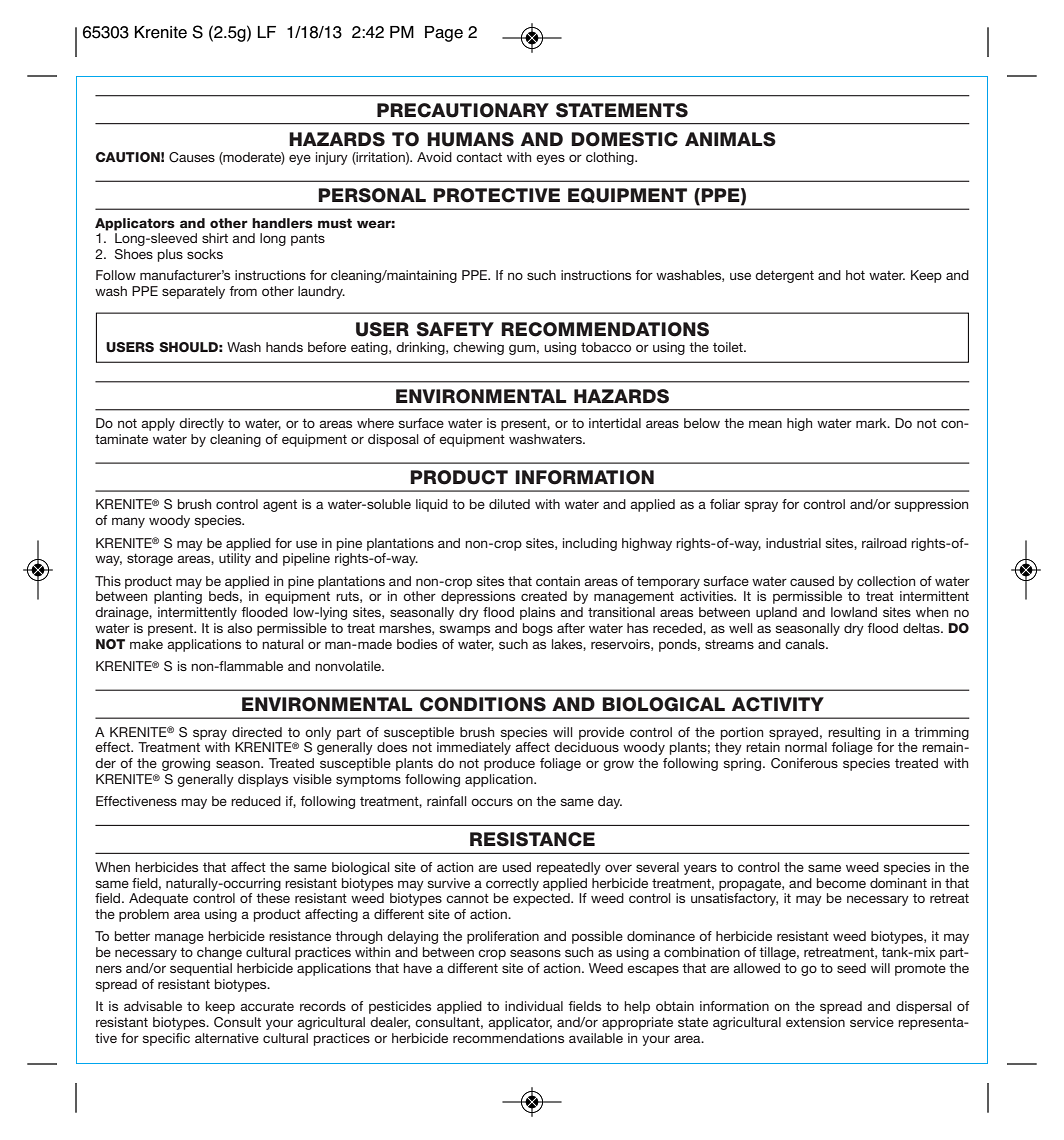 The image size is (1064, 1140). What do you see at coordinates (730, 139) in the screenshot?
I see `ANIMALS` at bounding box center [730, 139].
